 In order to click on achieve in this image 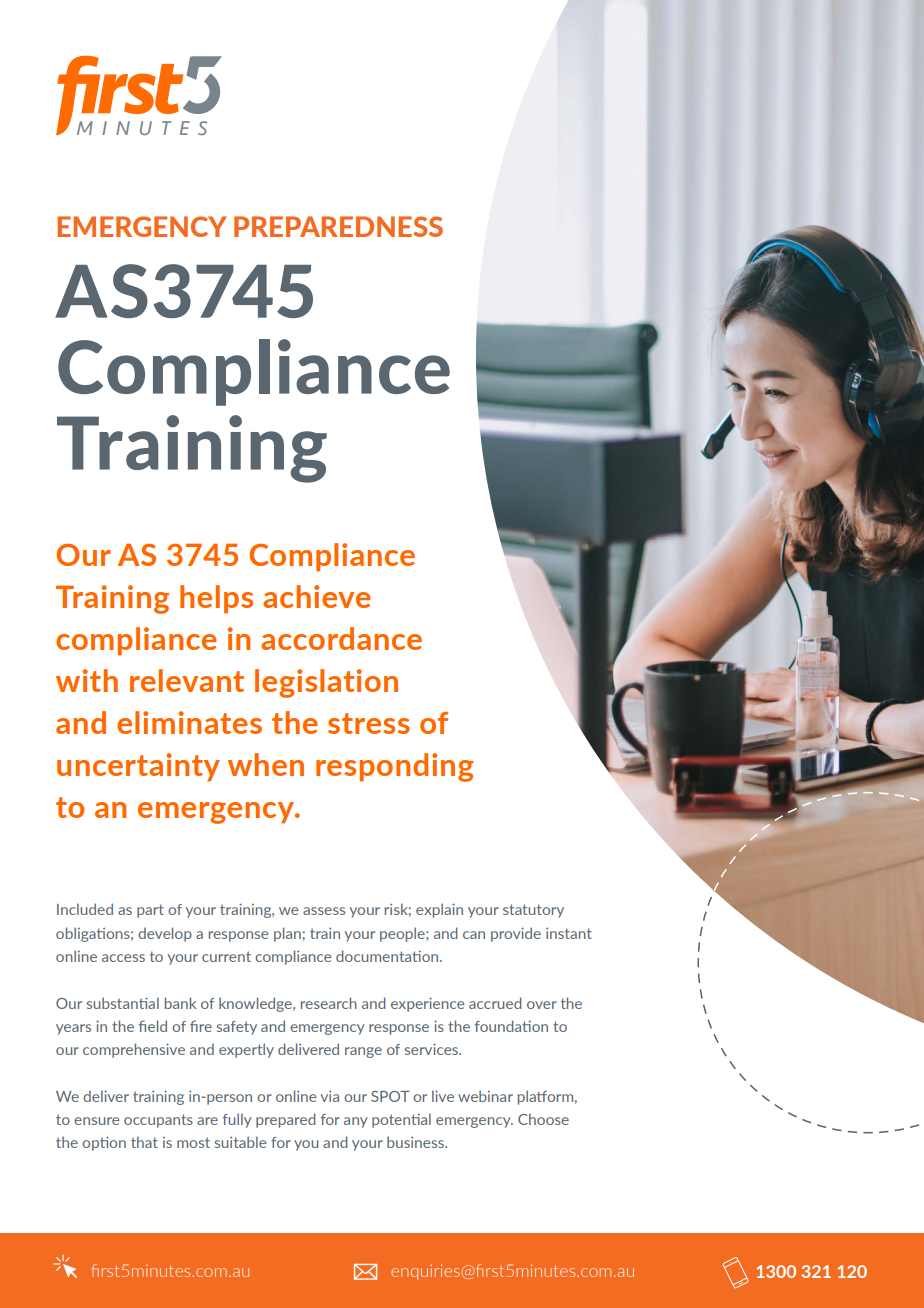, I will do `click(317, 596)`.
